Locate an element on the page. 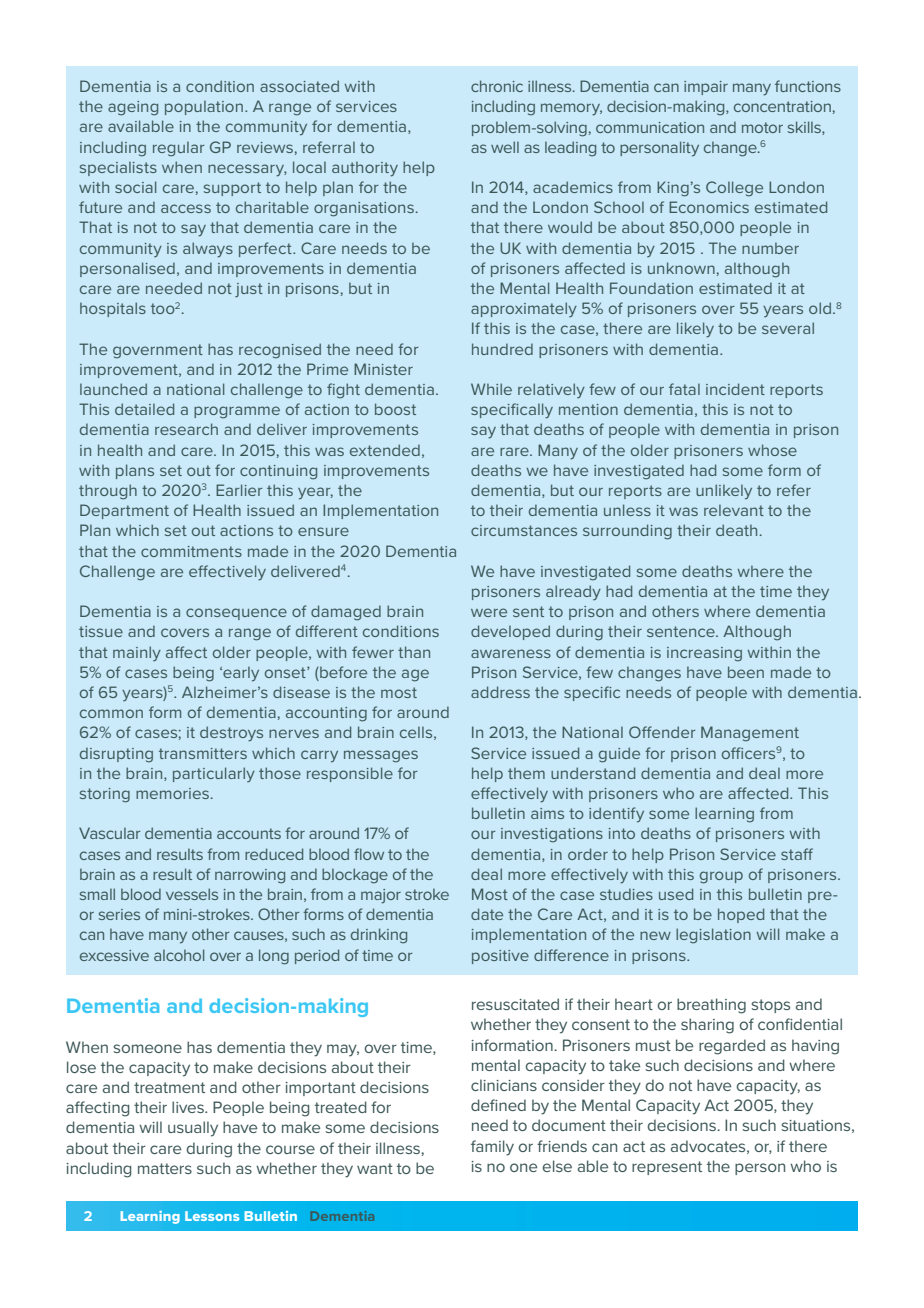 The width and height of the image is (924, 1308). else is located at coordinates (557, 1166).
